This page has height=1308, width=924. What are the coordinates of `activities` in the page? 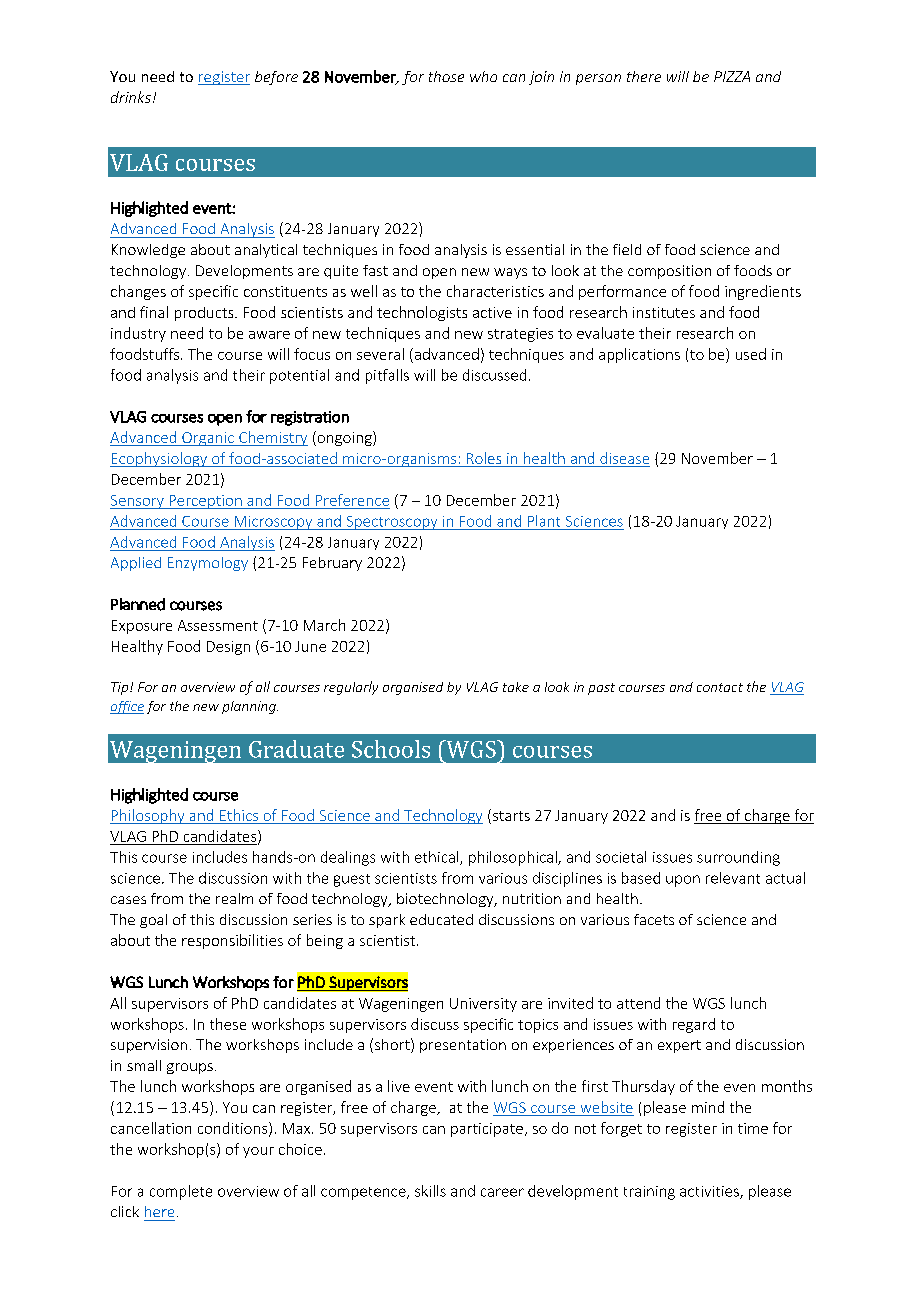 It's located at (710, 1192).
